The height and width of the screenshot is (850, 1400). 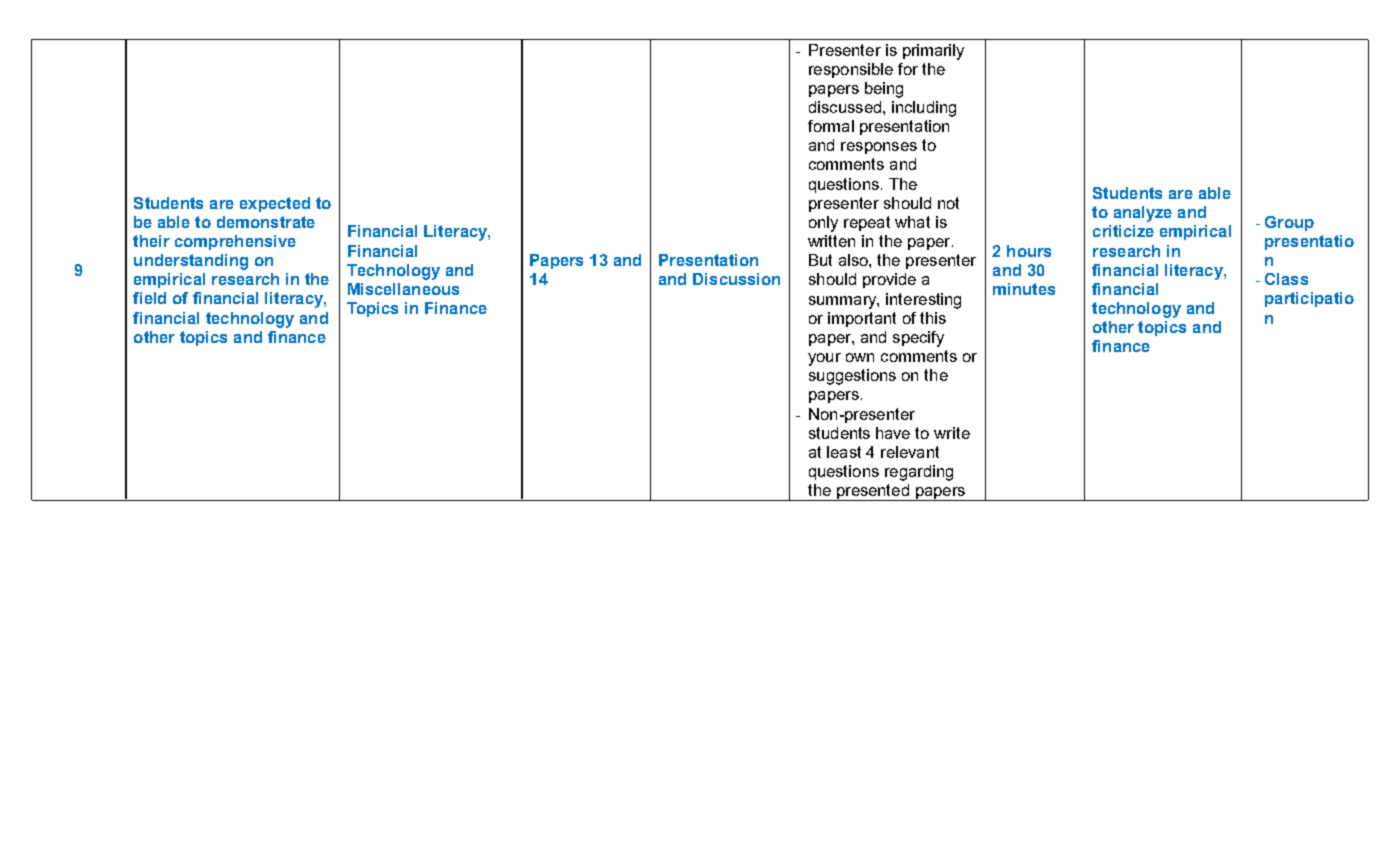 I want to click on least, so click(x=844, y=452).
